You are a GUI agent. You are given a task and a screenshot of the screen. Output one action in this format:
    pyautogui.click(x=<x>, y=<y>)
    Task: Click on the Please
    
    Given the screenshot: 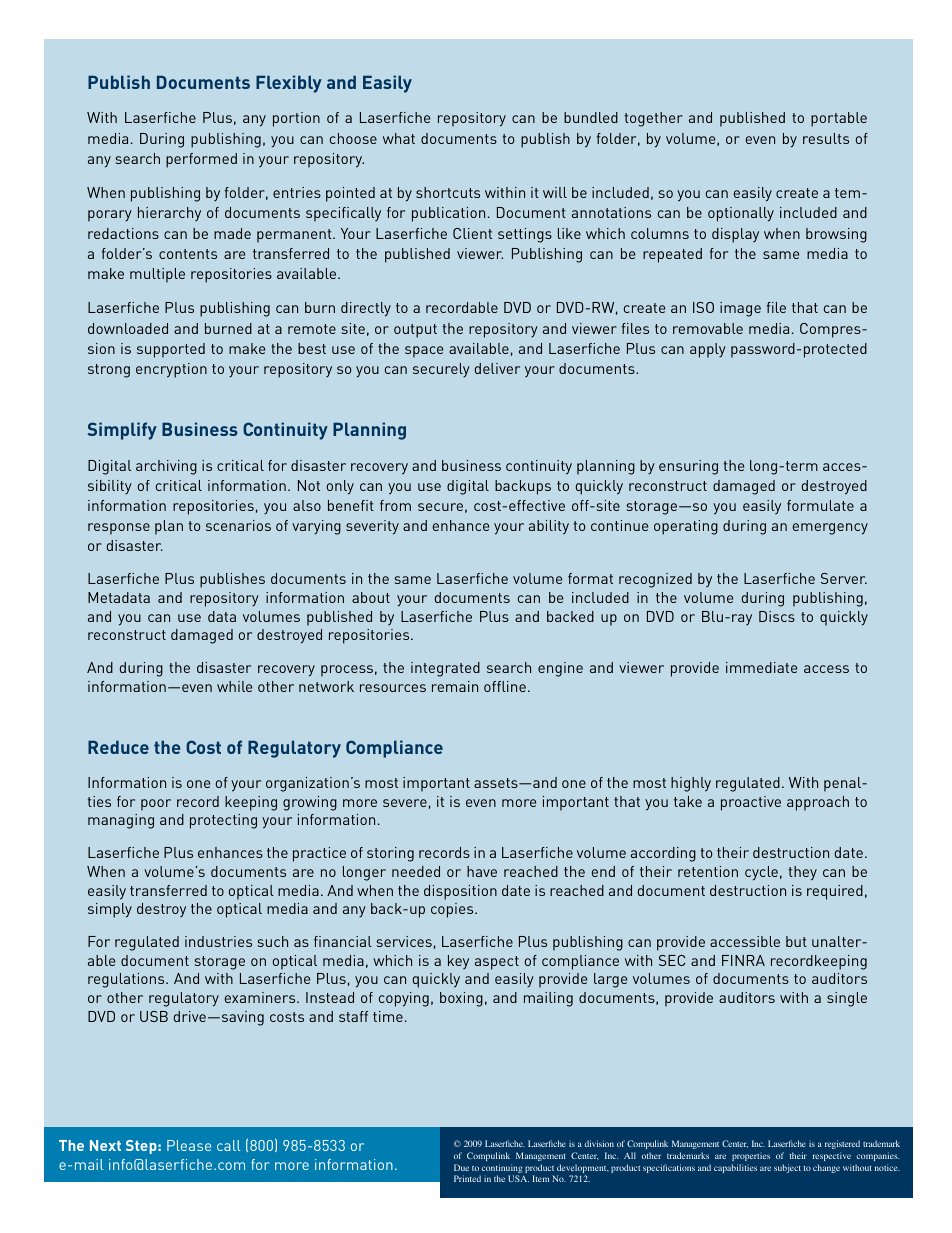 What is the action you would take?
    pyautogui.click(x=189, y=1145)
